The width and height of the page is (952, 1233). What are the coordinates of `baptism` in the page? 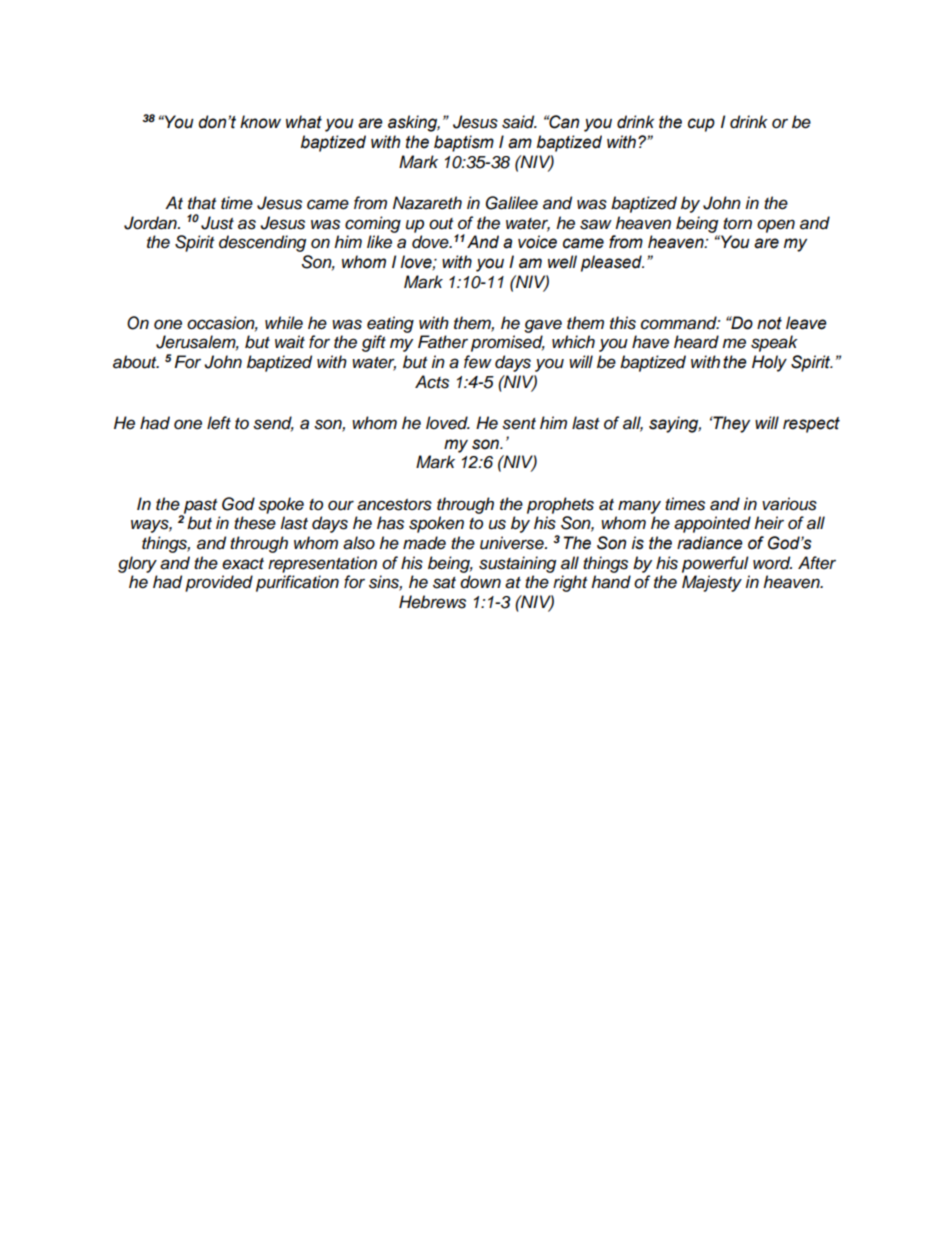 It's located at (464, 143).
